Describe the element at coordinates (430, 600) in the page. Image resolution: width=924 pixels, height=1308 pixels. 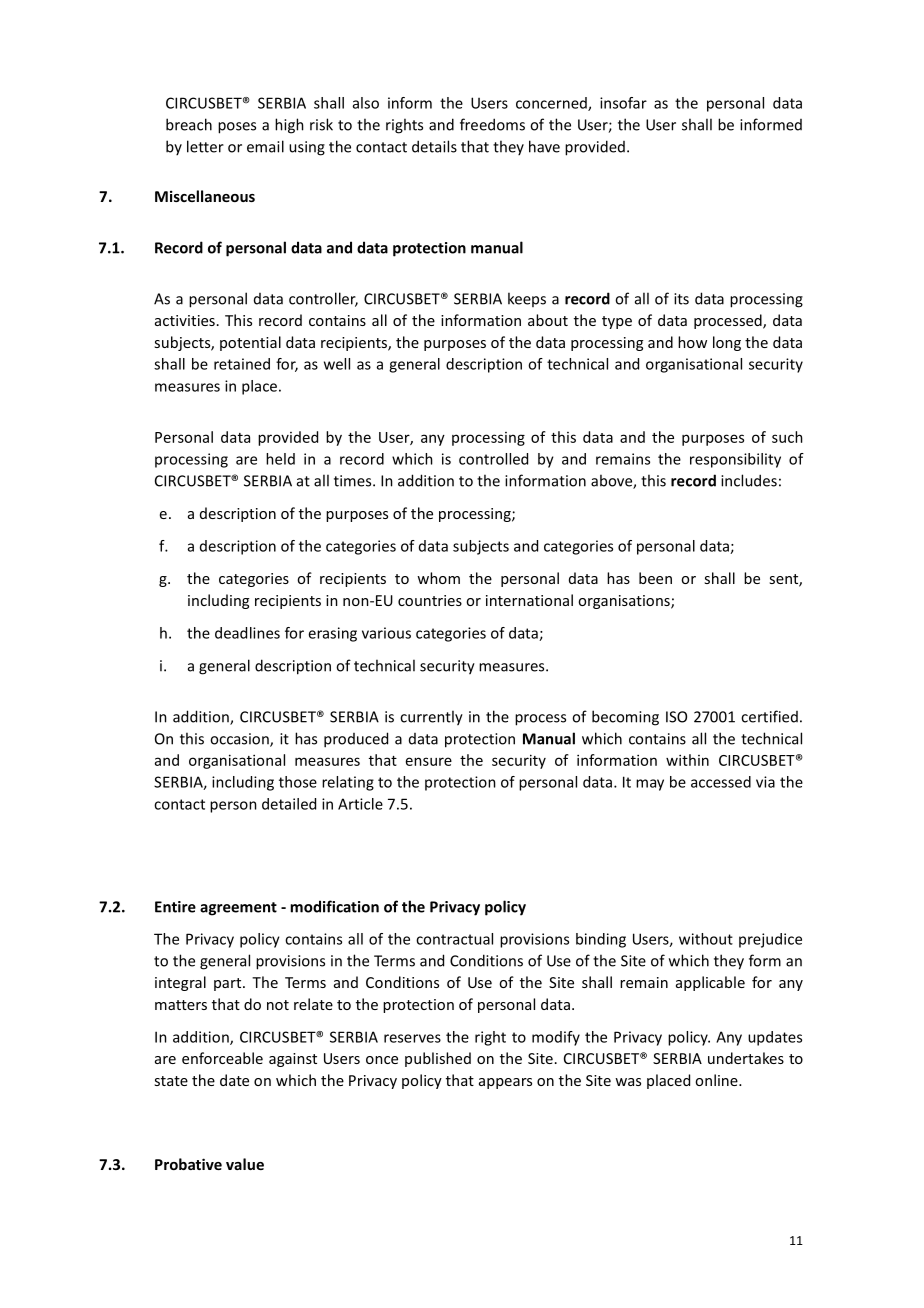
I see `countries` at that location.
